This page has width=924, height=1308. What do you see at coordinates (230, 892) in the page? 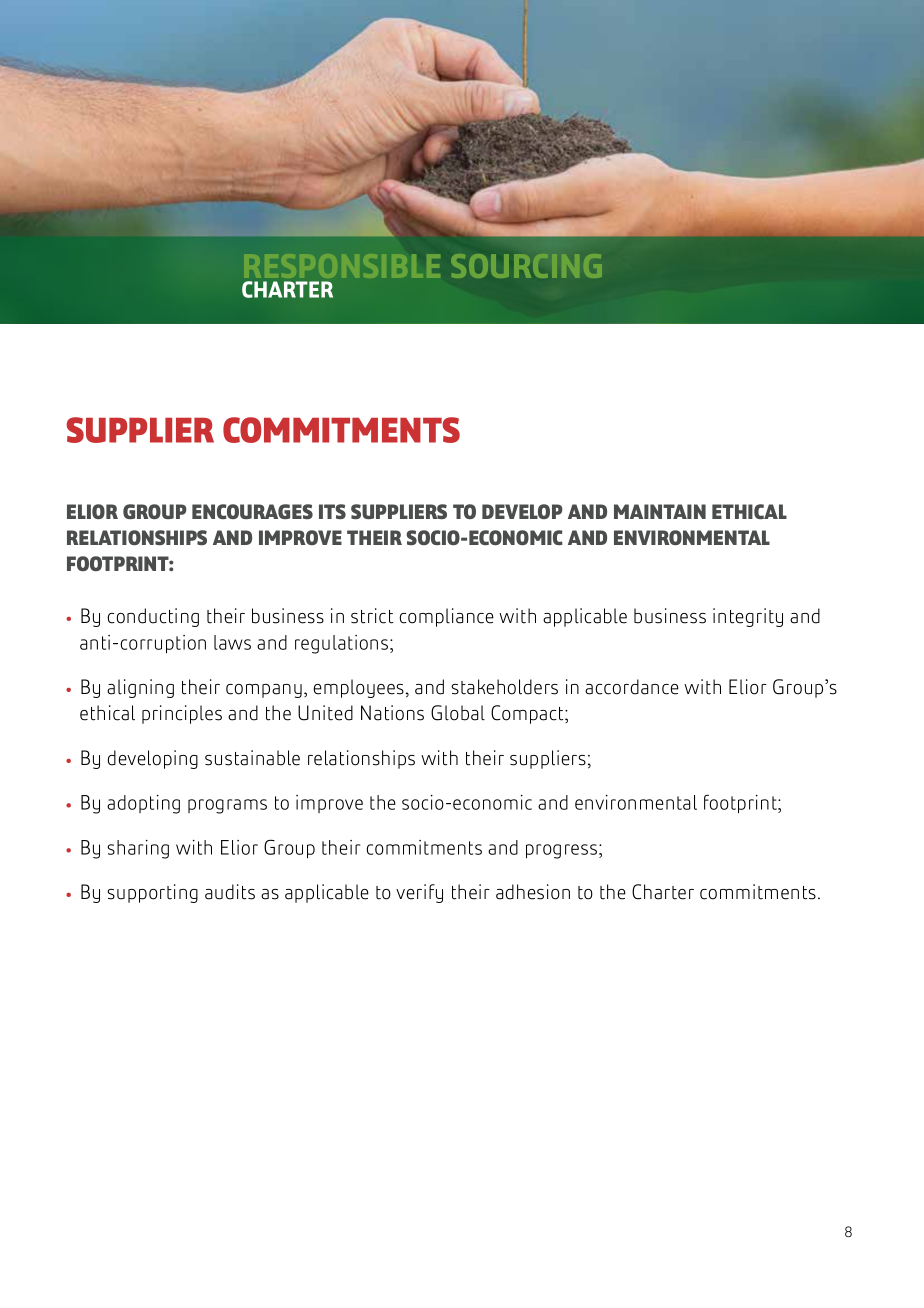
I see `audits` at bounding box center [230, 892].
